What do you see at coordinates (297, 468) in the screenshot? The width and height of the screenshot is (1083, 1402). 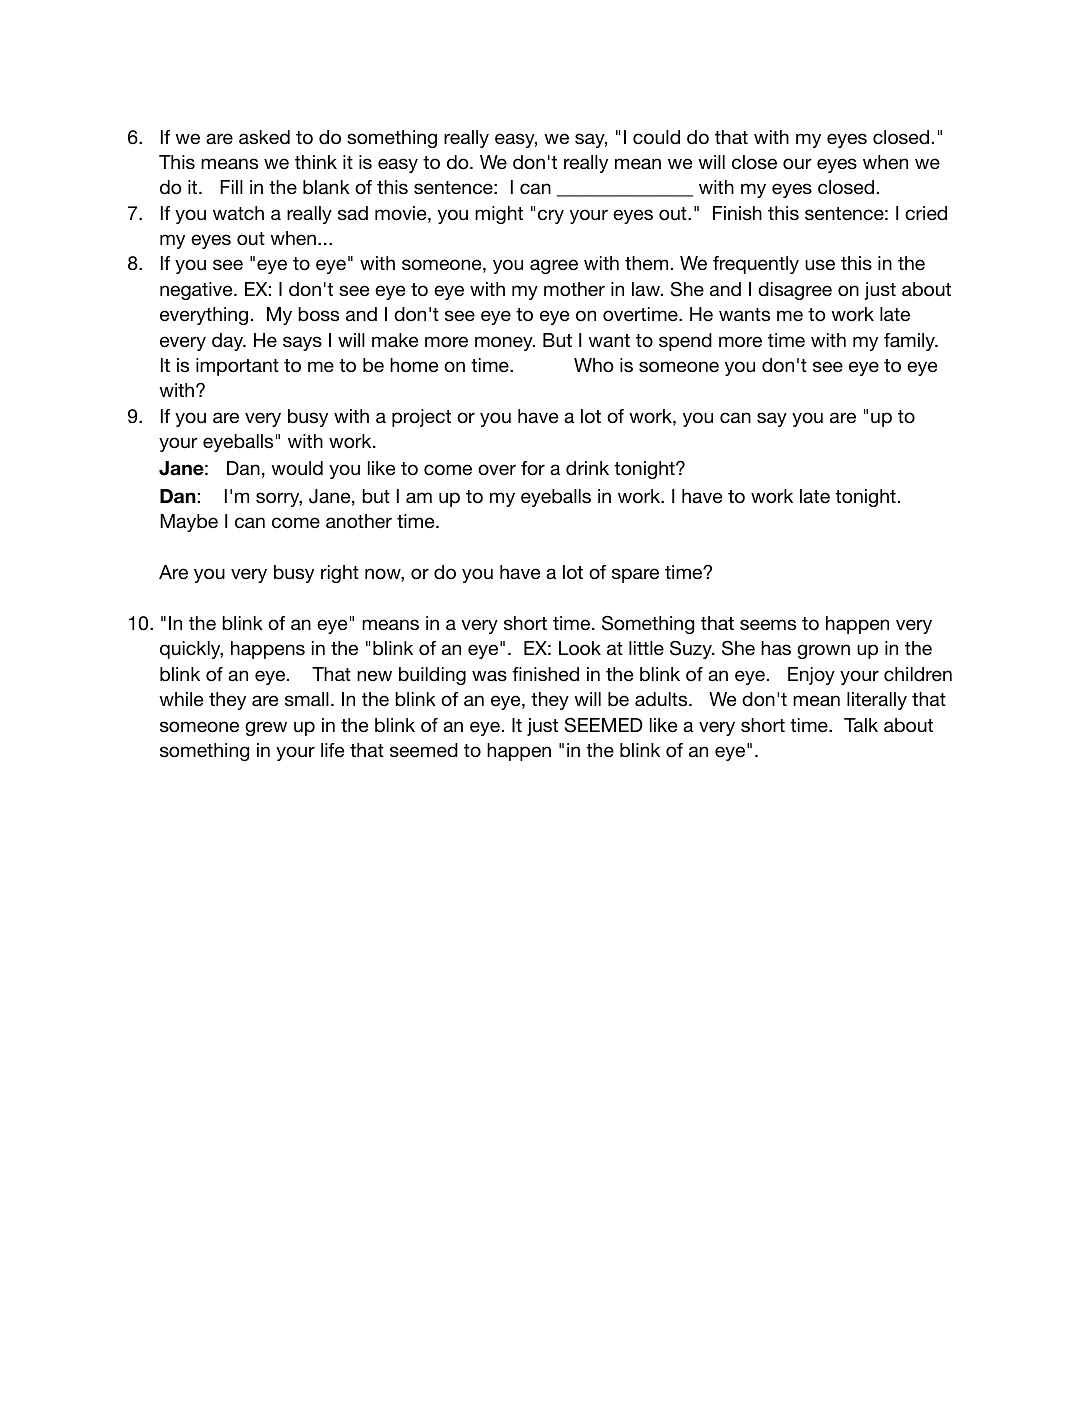 I see `would` at bounding box center [297, 468].
